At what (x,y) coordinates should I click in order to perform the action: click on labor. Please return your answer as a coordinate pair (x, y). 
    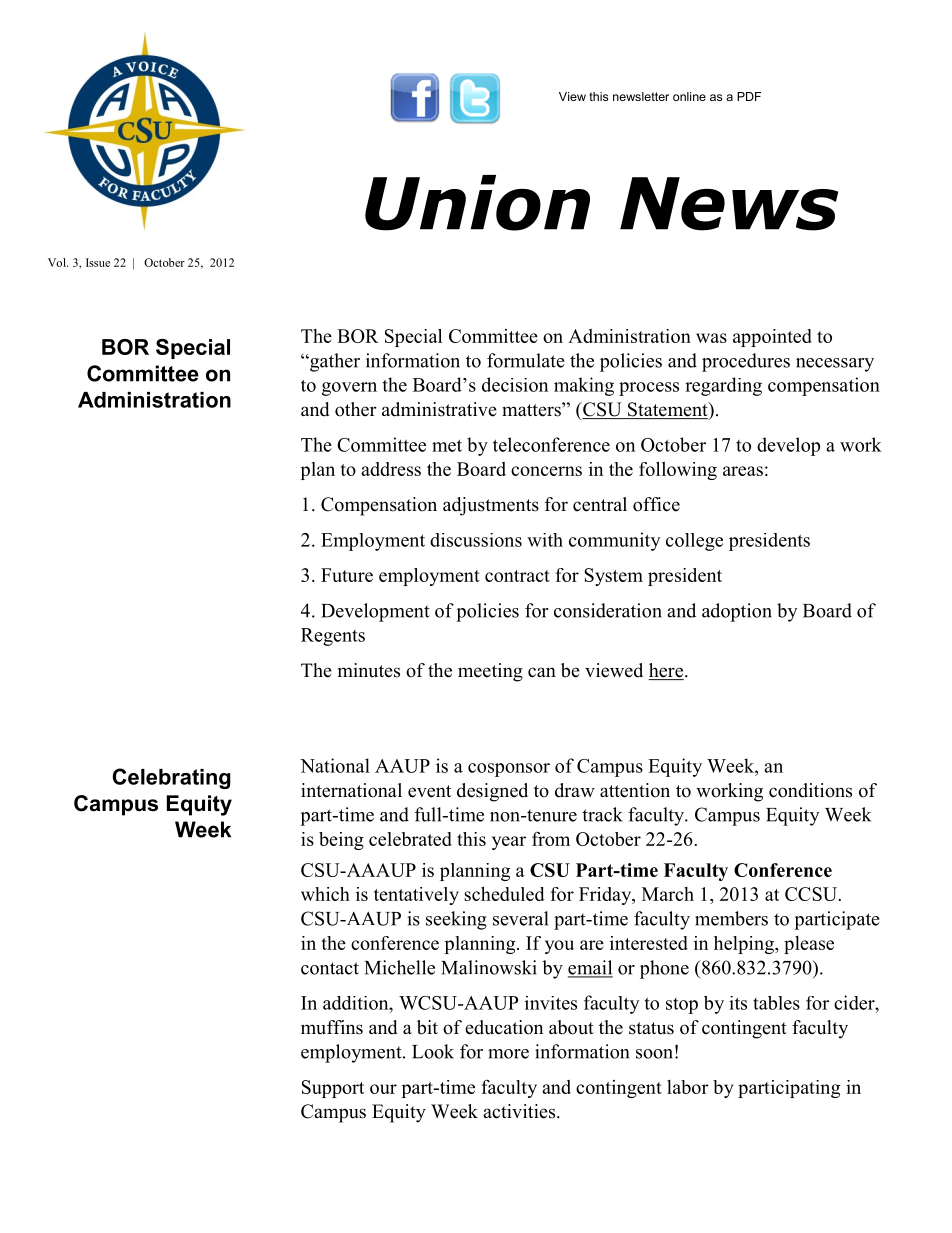
    Looking at the image, I should click on (688, 1087).
